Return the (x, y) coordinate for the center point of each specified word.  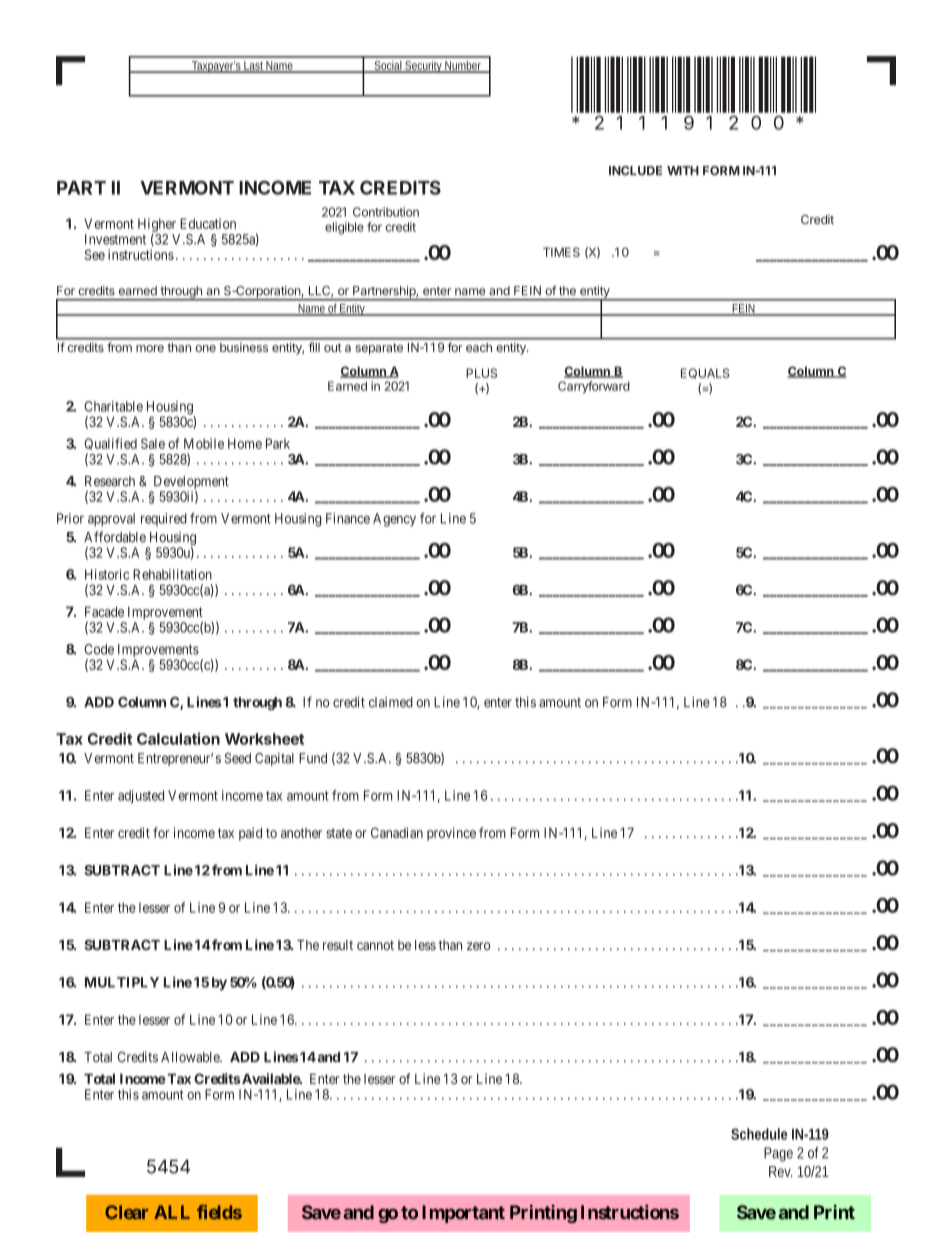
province (451, 834)
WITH (683, 170)
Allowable (191, 1057)
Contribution (386, 212)
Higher (157, 226)
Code (99, 649)
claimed (391, 702)
